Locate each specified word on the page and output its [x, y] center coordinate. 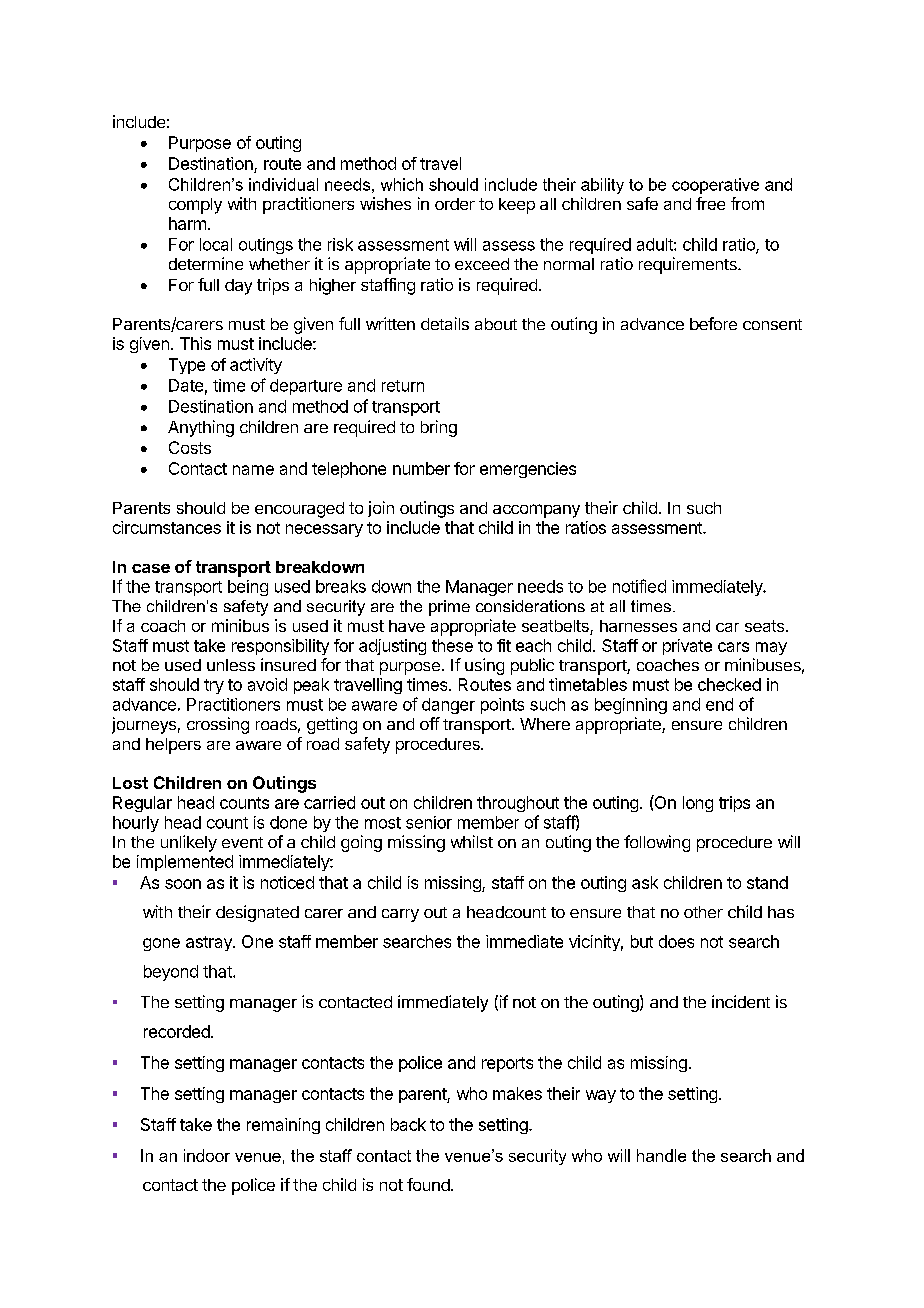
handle [661, 1155]
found [428, 1184]
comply [195, 206]
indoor [207, 1155]
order [455, 204]
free [710, 203]
